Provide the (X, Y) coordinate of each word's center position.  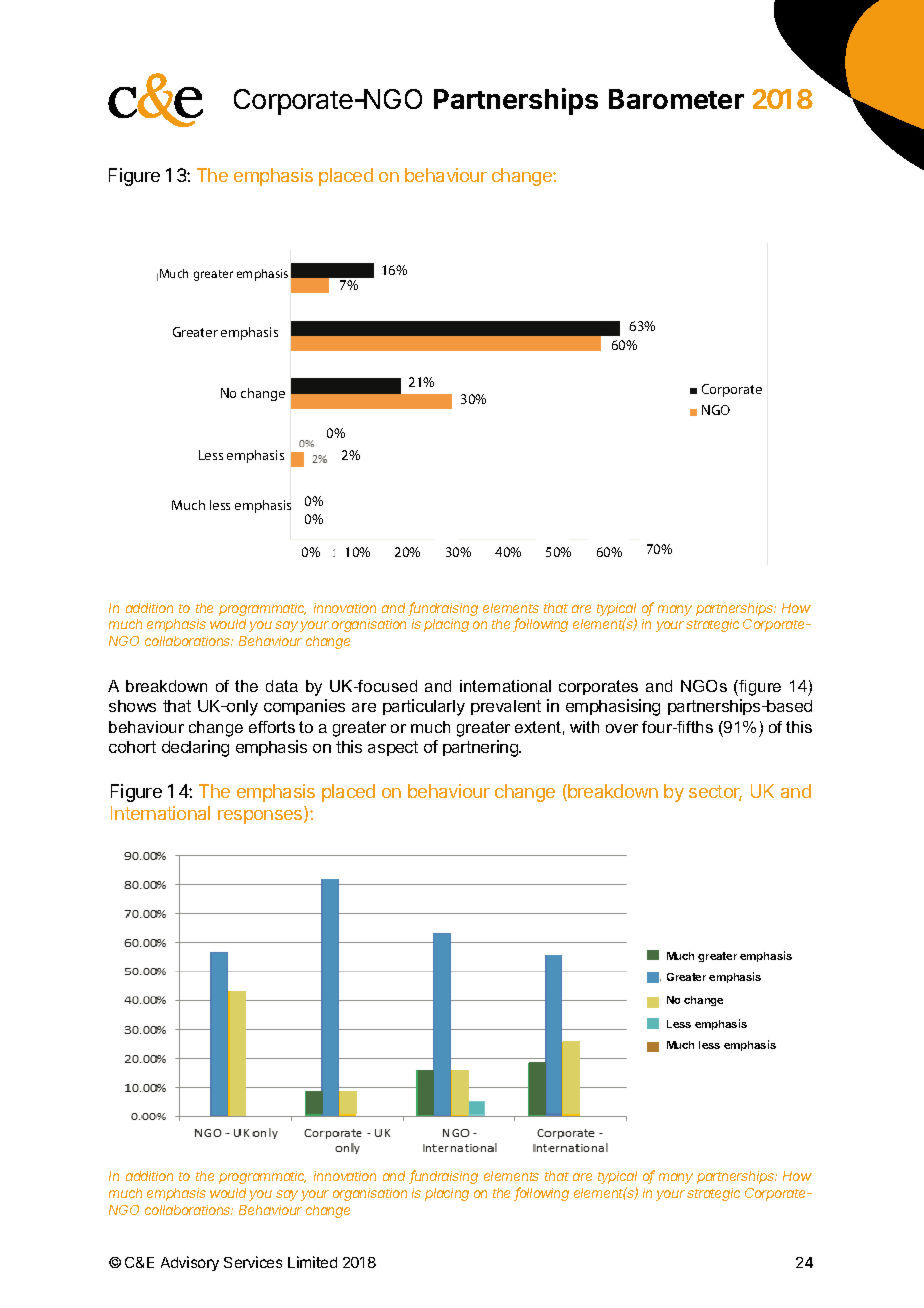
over (622, 728)
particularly (424, 707)
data (282, 686)
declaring (195, 748)
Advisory (190, 1263)
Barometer (676, 99)
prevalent (506, 707)
